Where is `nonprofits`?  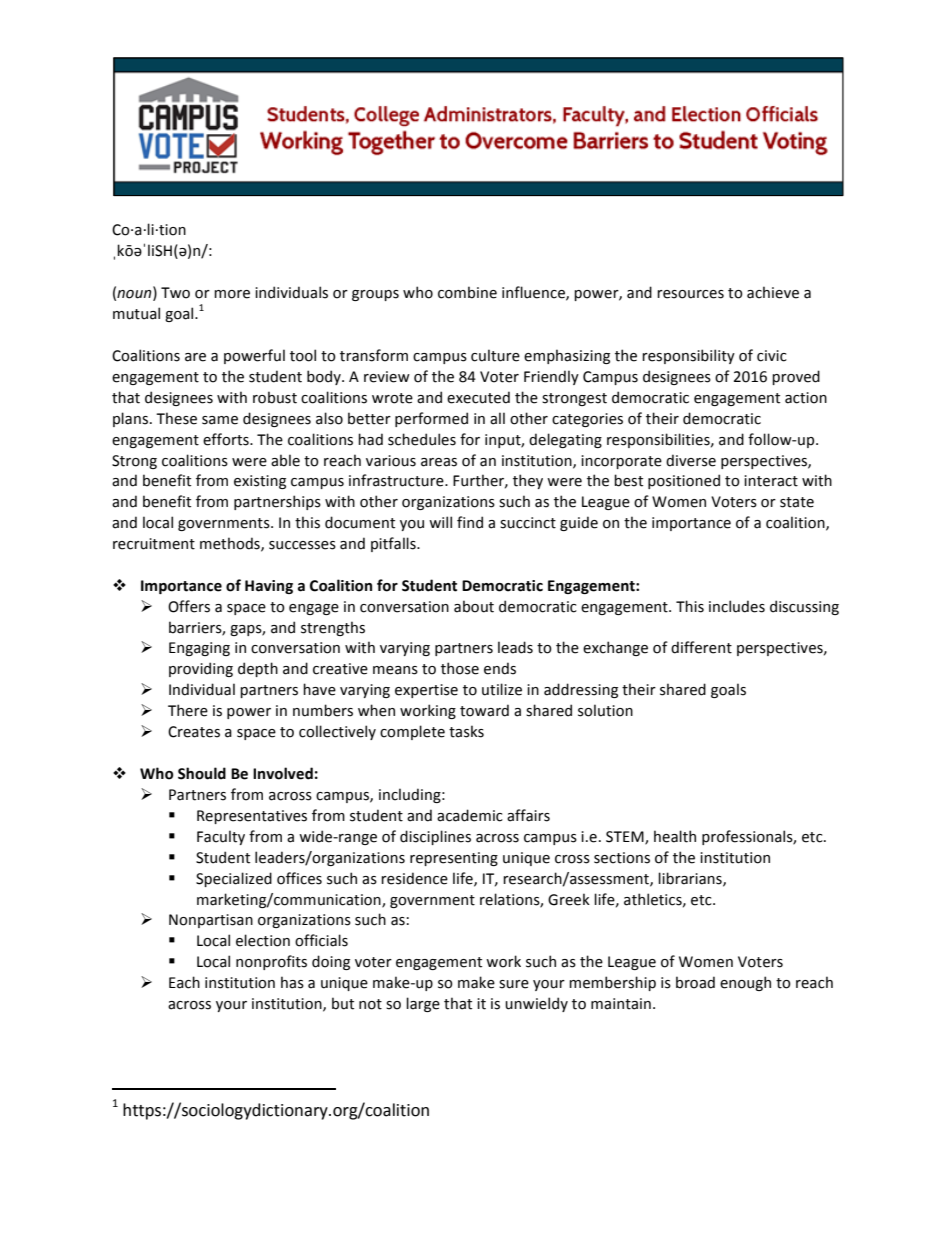 nonprofits is located at coordinates (271, 962).
